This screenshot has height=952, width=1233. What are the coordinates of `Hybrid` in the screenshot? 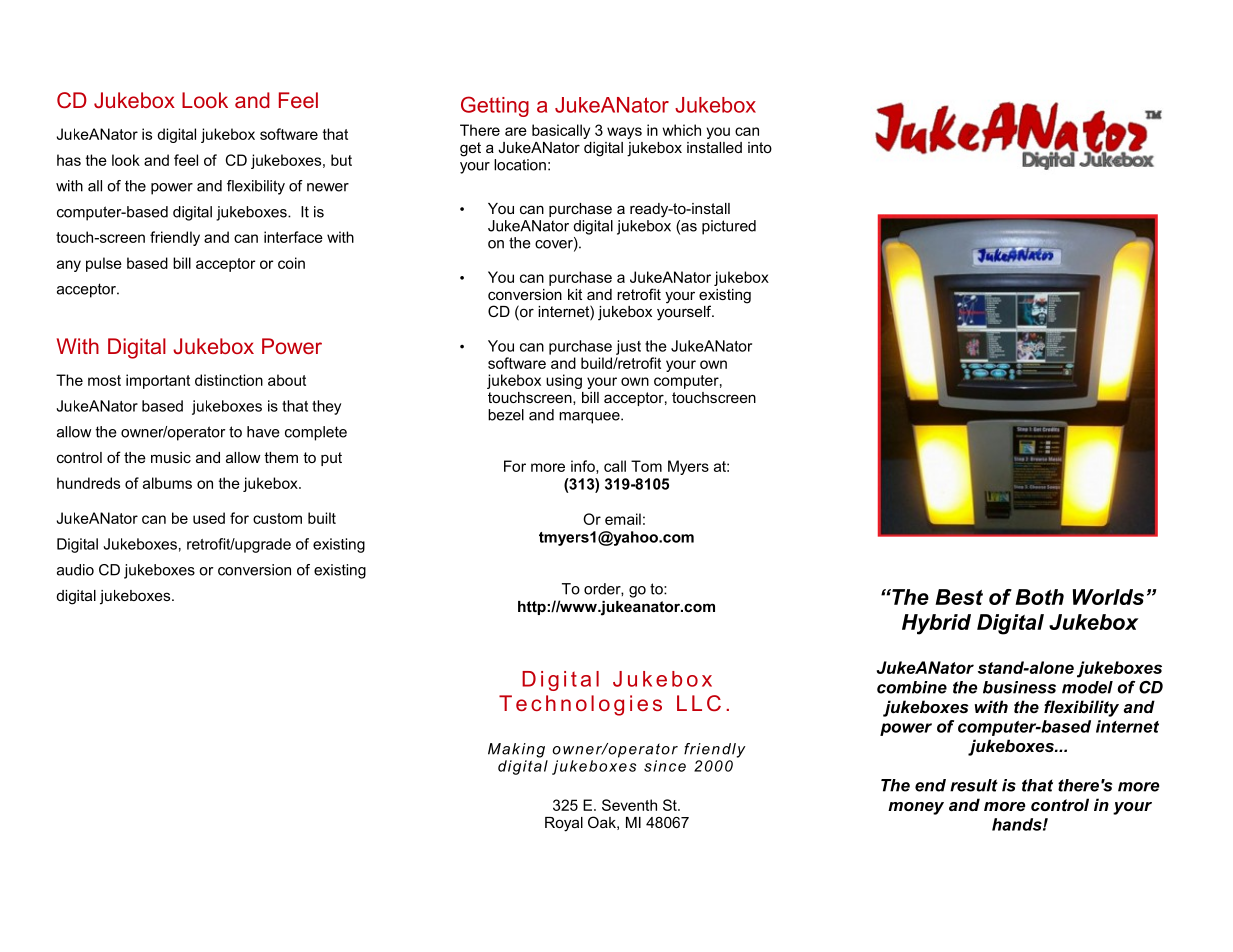 It's located at (936, 624).
